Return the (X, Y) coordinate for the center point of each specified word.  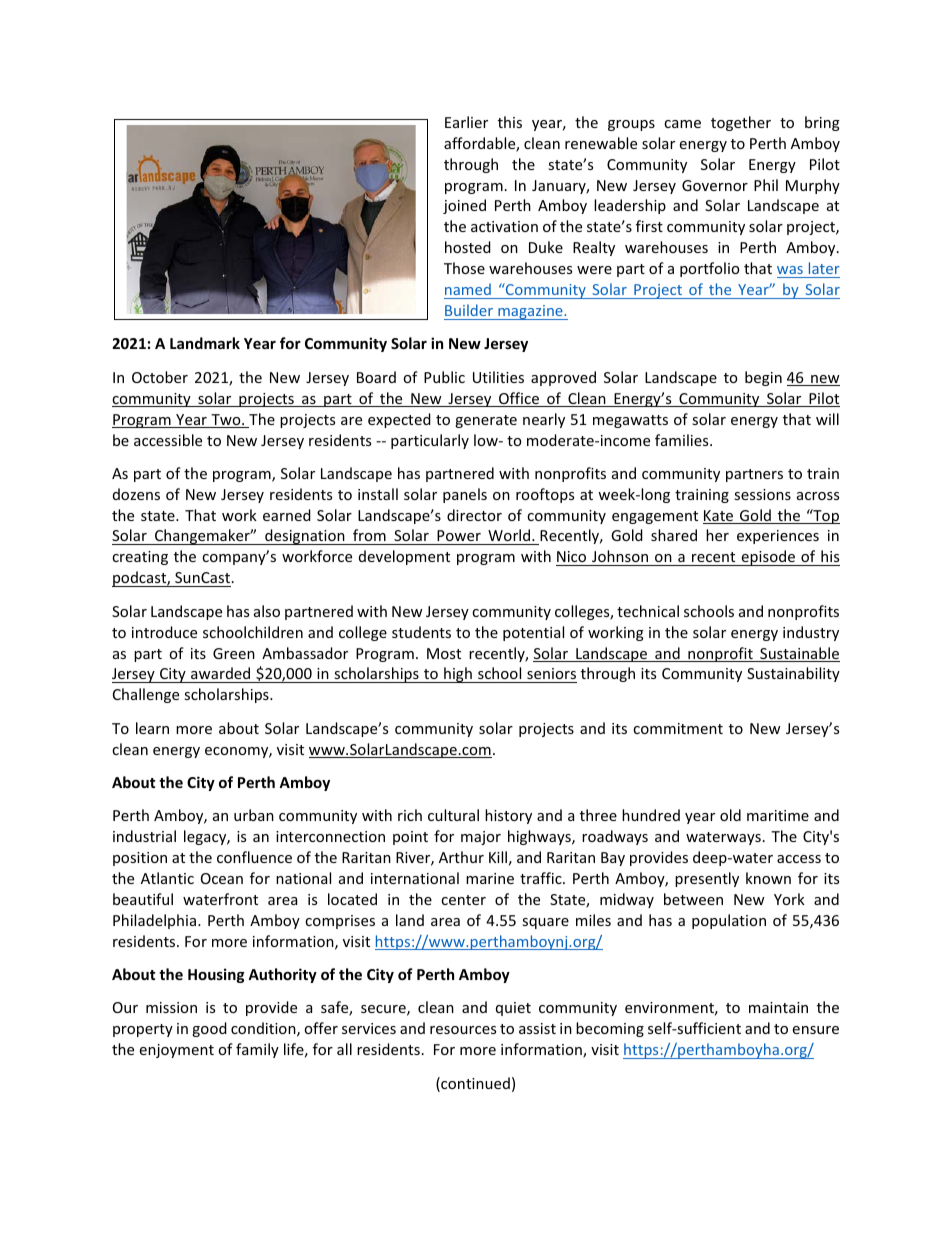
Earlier (466, 122)
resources (463, 1030)
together (741, 123)
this (510, 122)
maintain (778, 1007)
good (209, 1029)
